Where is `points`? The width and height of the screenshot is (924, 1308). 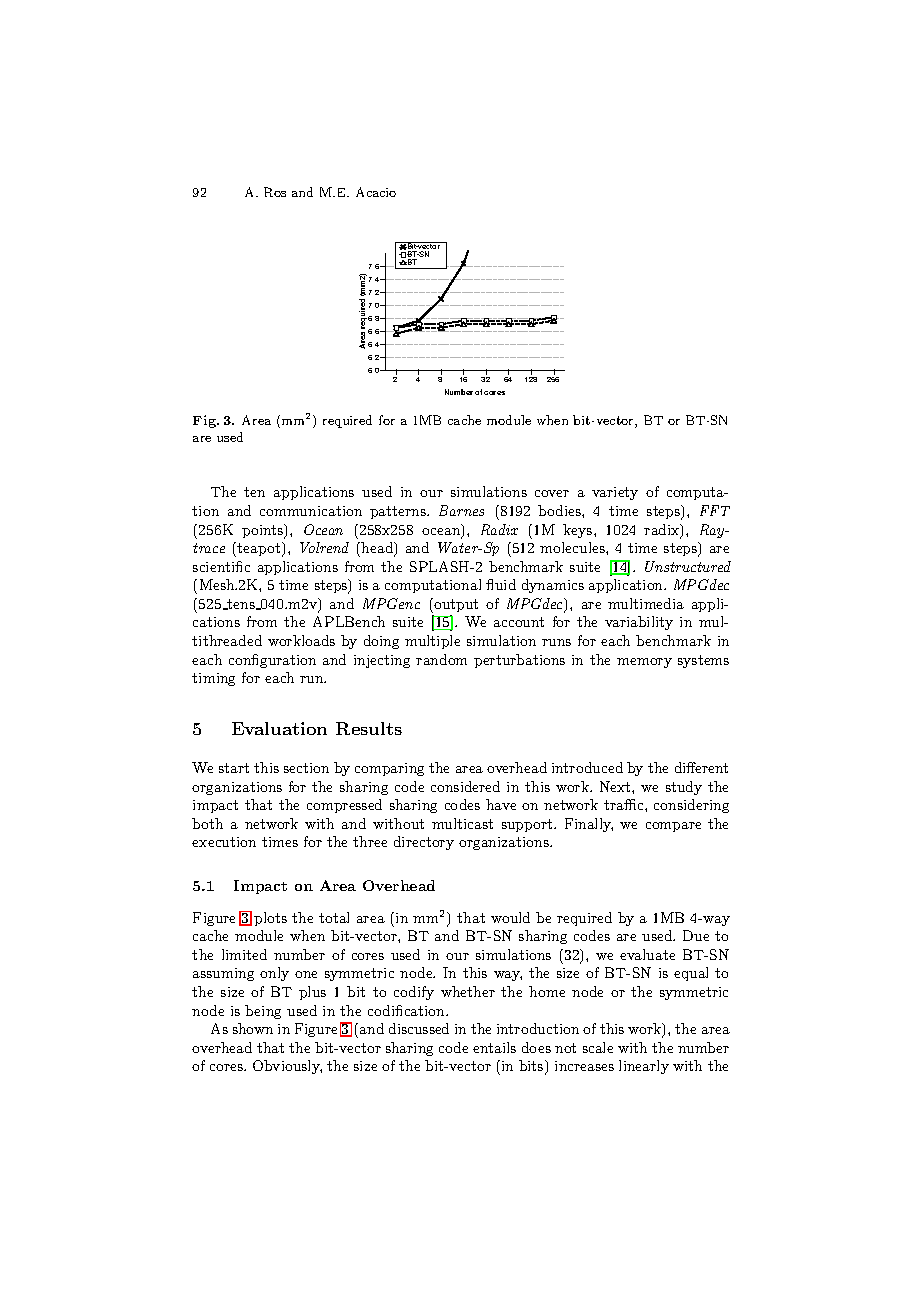 points is located at coordinates (264, 531).
